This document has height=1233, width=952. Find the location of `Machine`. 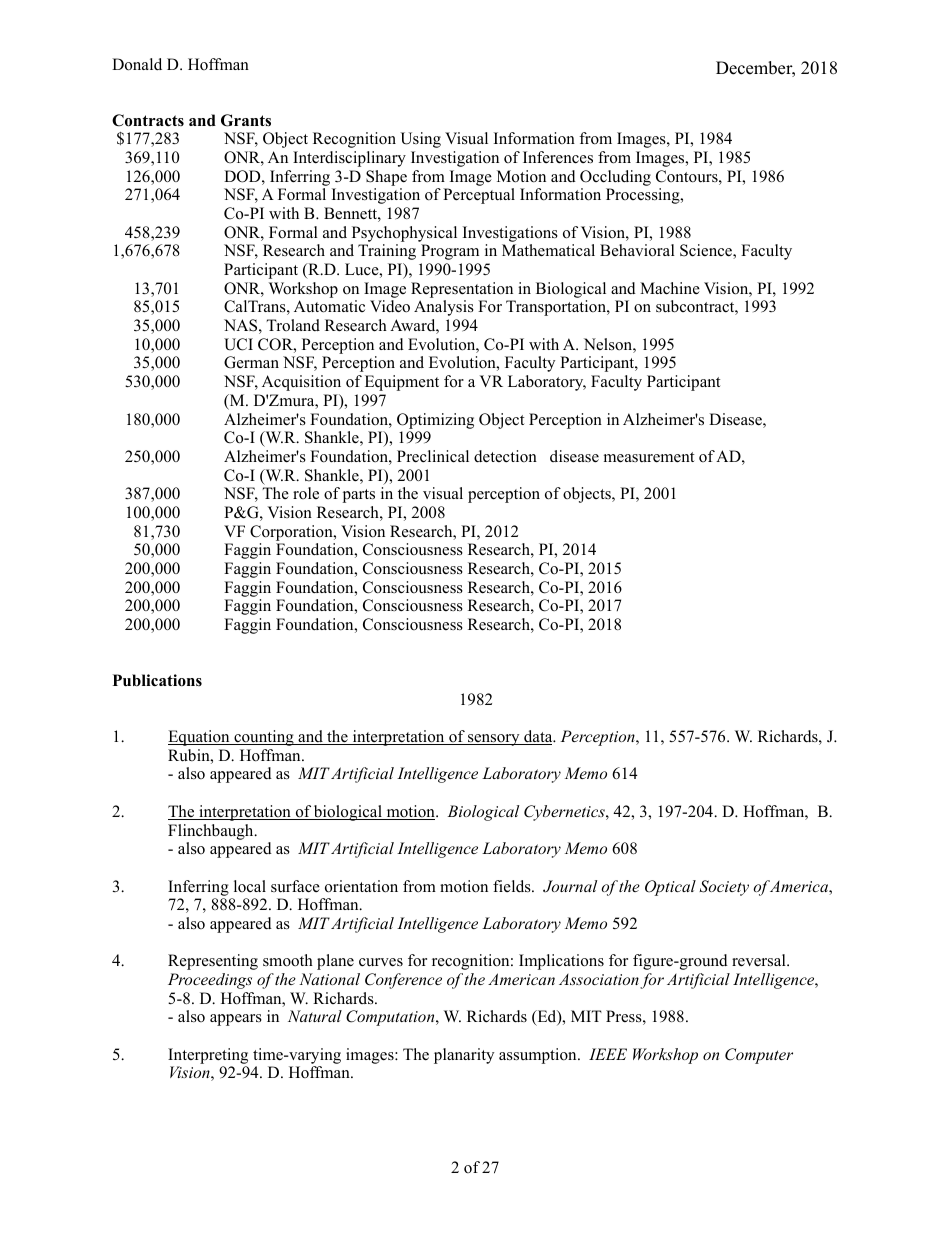

Machine is located at coordinates (670, 288).
